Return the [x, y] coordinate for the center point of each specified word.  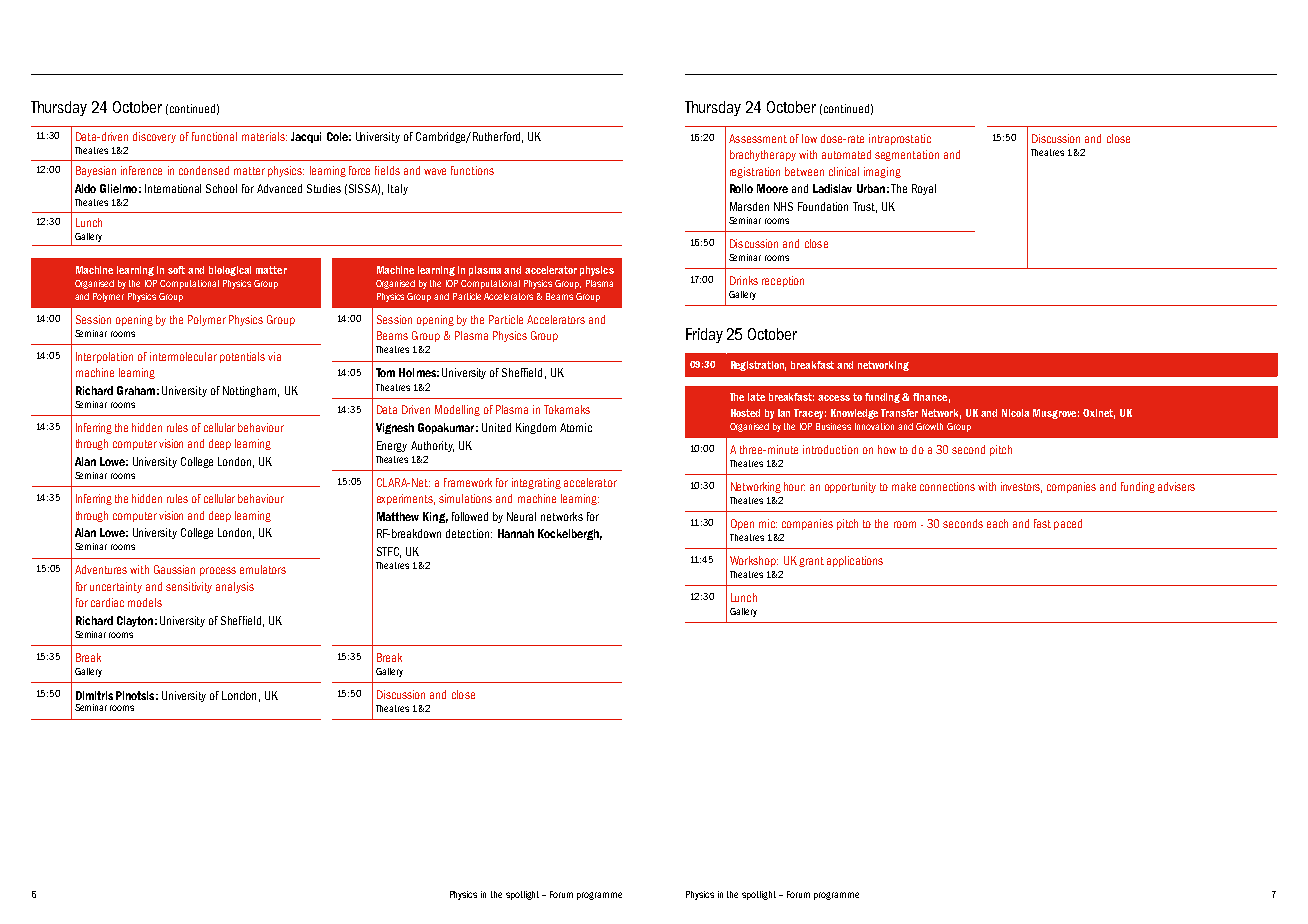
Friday [704, 335]
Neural [521, 516]
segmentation [907, 155]
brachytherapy [763, 155]
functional [214, 136]
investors [1021, 487]
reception [783, 281]
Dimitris [94, 695]
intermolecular [183, 356]
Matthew [398, 516]
